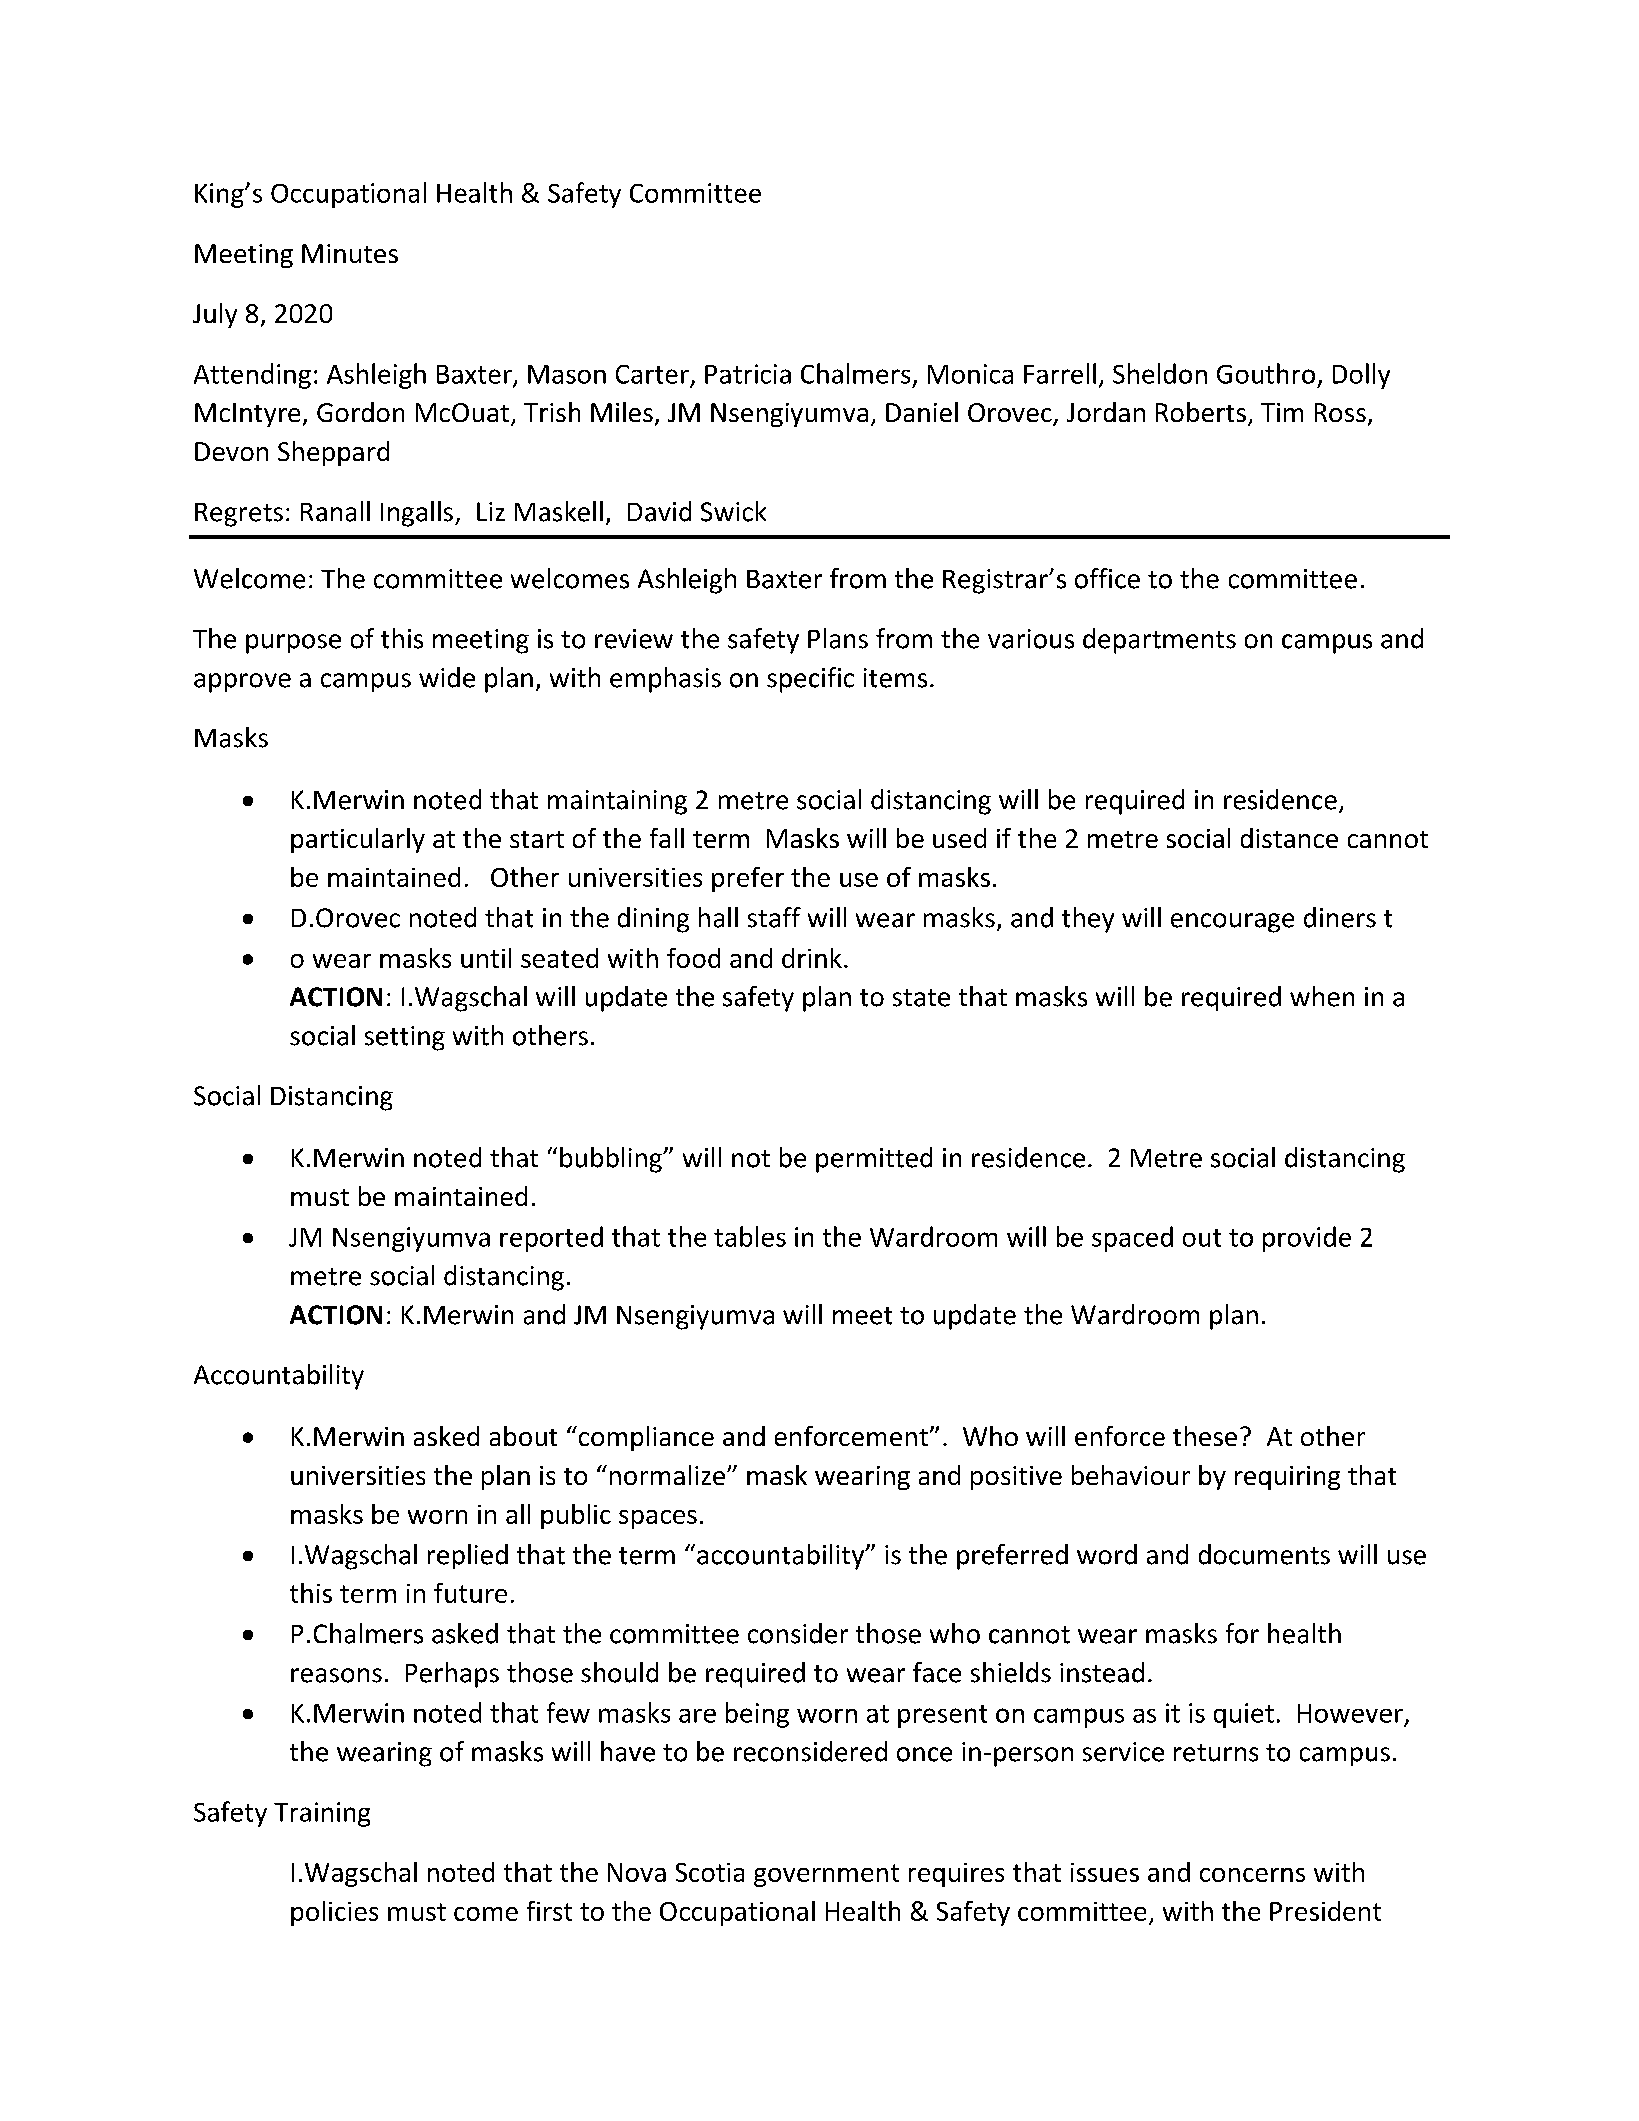 The width and height of the screenshot is (1639, 2121). I want to click on policies, so click(334, 1913).
